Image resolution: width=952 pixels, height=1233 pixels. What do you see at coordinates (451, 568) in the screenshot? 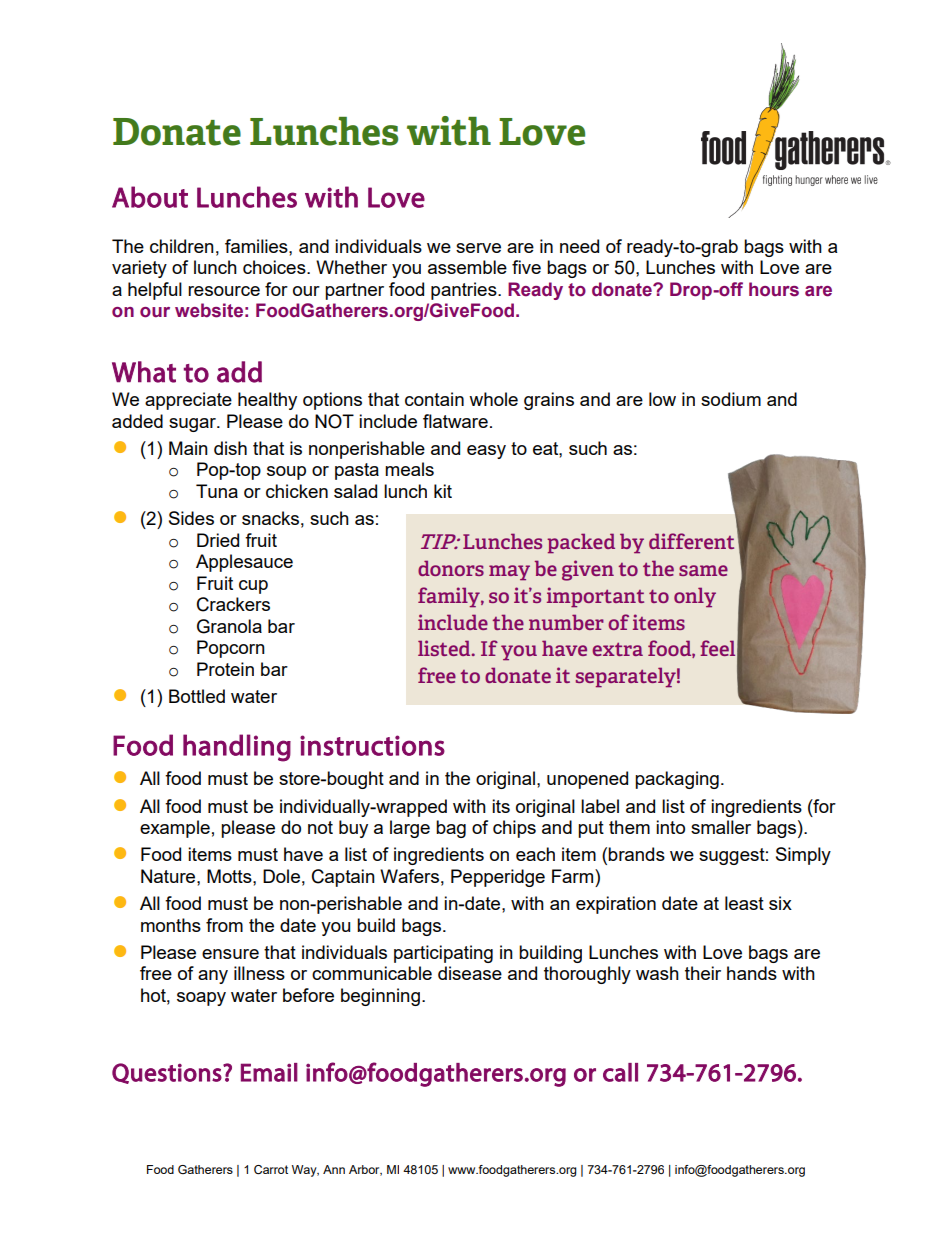
I see `donors` at bounding box center [451, 568].
